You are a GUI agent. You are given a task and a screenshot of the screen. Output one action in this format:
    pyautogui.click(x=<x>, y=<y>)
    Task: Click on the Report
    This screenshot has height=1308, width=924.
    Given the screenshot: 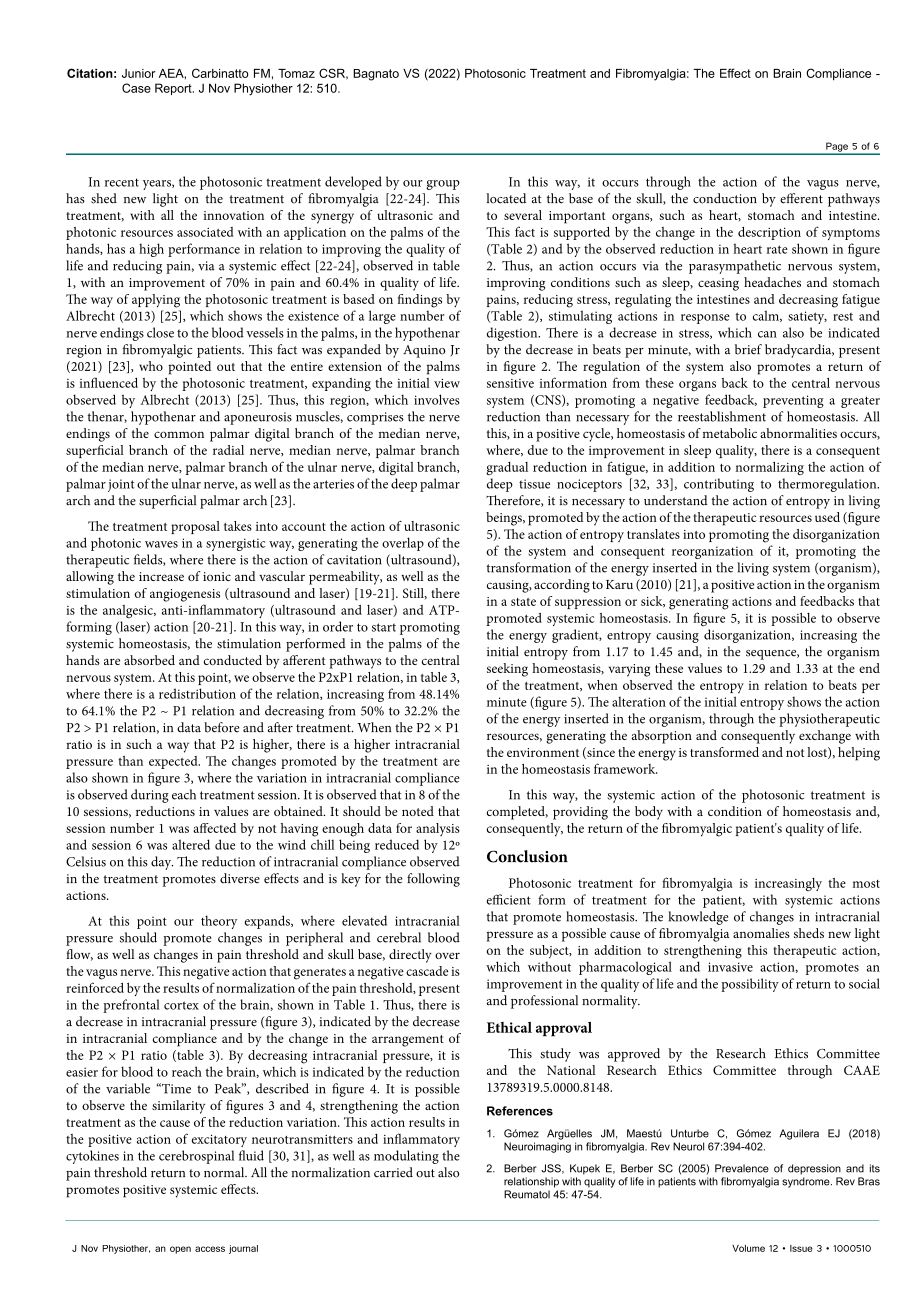 What is the action you would take?
    pyautogui.click(x=174, y=89)
